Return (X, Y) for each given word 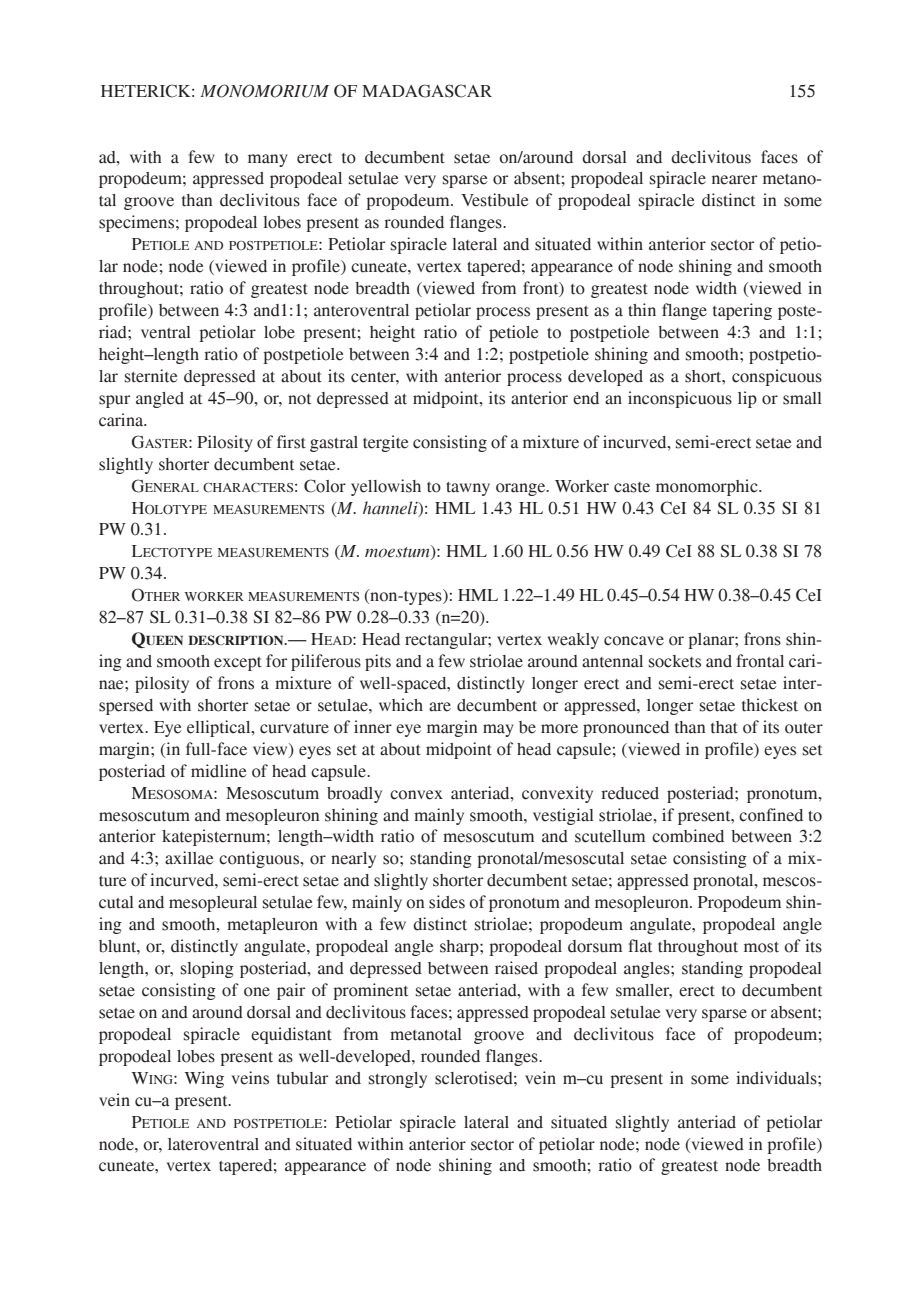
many (268, 160)
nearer (734, 180)
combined (688, 836)
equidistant (291, 1035)
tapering (742, 311)
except (238, 664)
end (586, 398)
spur (114, 401)
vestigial (563, 816)
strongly (398, 1080)
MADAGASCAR (427, 91)
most (761, 947)
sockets (675, 661)
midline (219, 771)
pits (378, 662)
